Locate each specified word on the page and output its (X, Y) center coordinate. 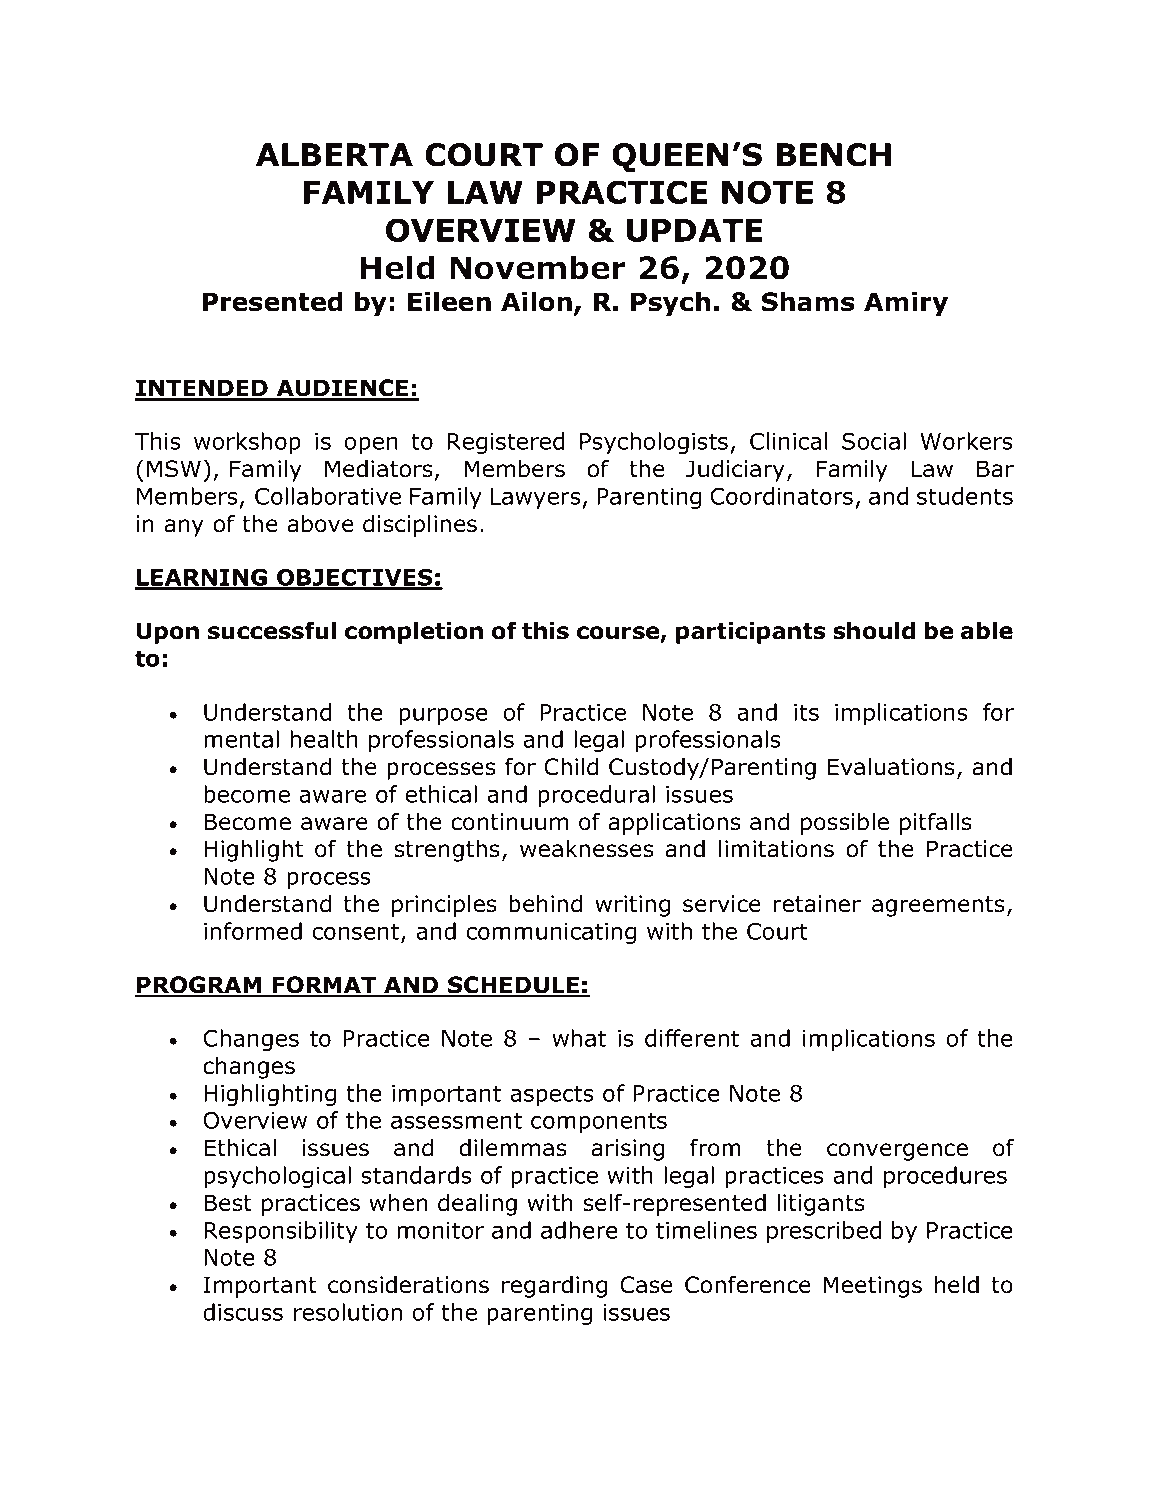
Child (571, 767)
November (538, 267)
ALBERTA (334, 154)
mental (241, 739)
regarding (554, 1287)
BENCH (834, 155)
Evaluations (891, 767)
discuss (243, 1312)
